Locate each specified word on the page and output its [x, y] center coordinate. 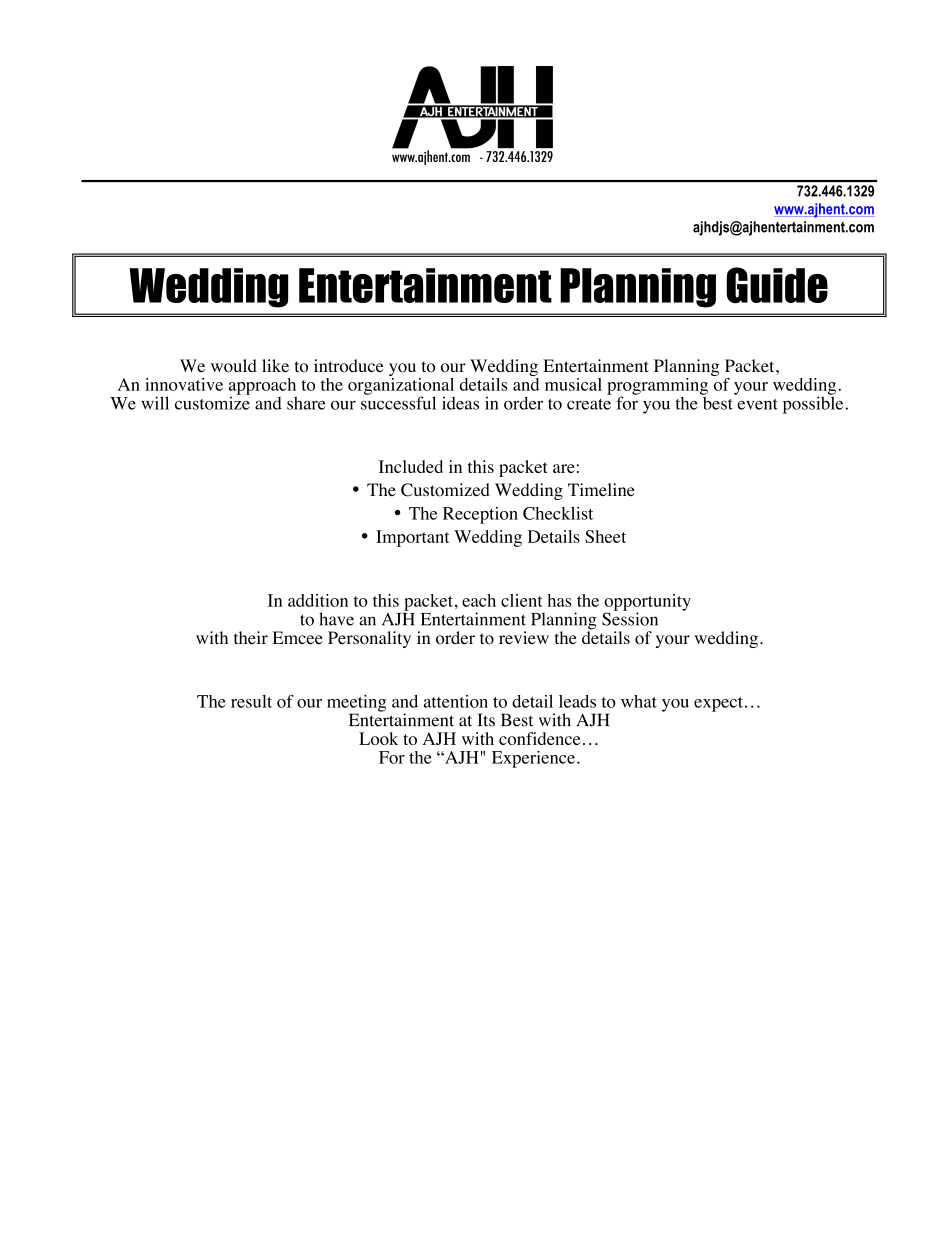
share [306, 403]
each [479, 600]
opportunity [647, 603]
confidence [540, 738]
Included [411, 466]
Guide [777, 285]
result [251, 701]
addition [318, 600]
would [234, 366]
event [757, 404]
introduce [349, 366]
